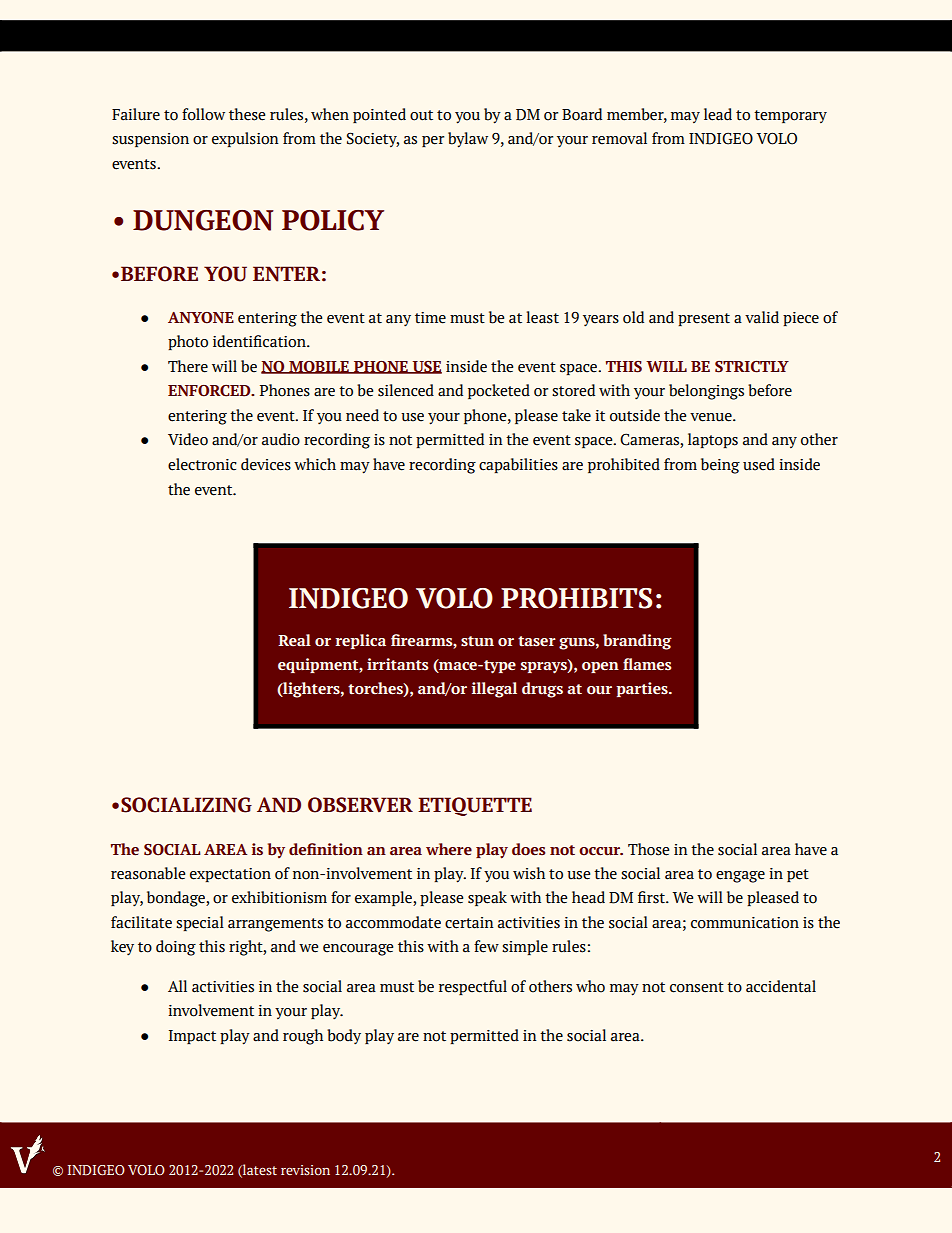 The width and height of the screenshot is (952, 1233). What do you see at coordinates (697, 987) in the screenshot?
I see `consent` at bounding box center [697, 987].
